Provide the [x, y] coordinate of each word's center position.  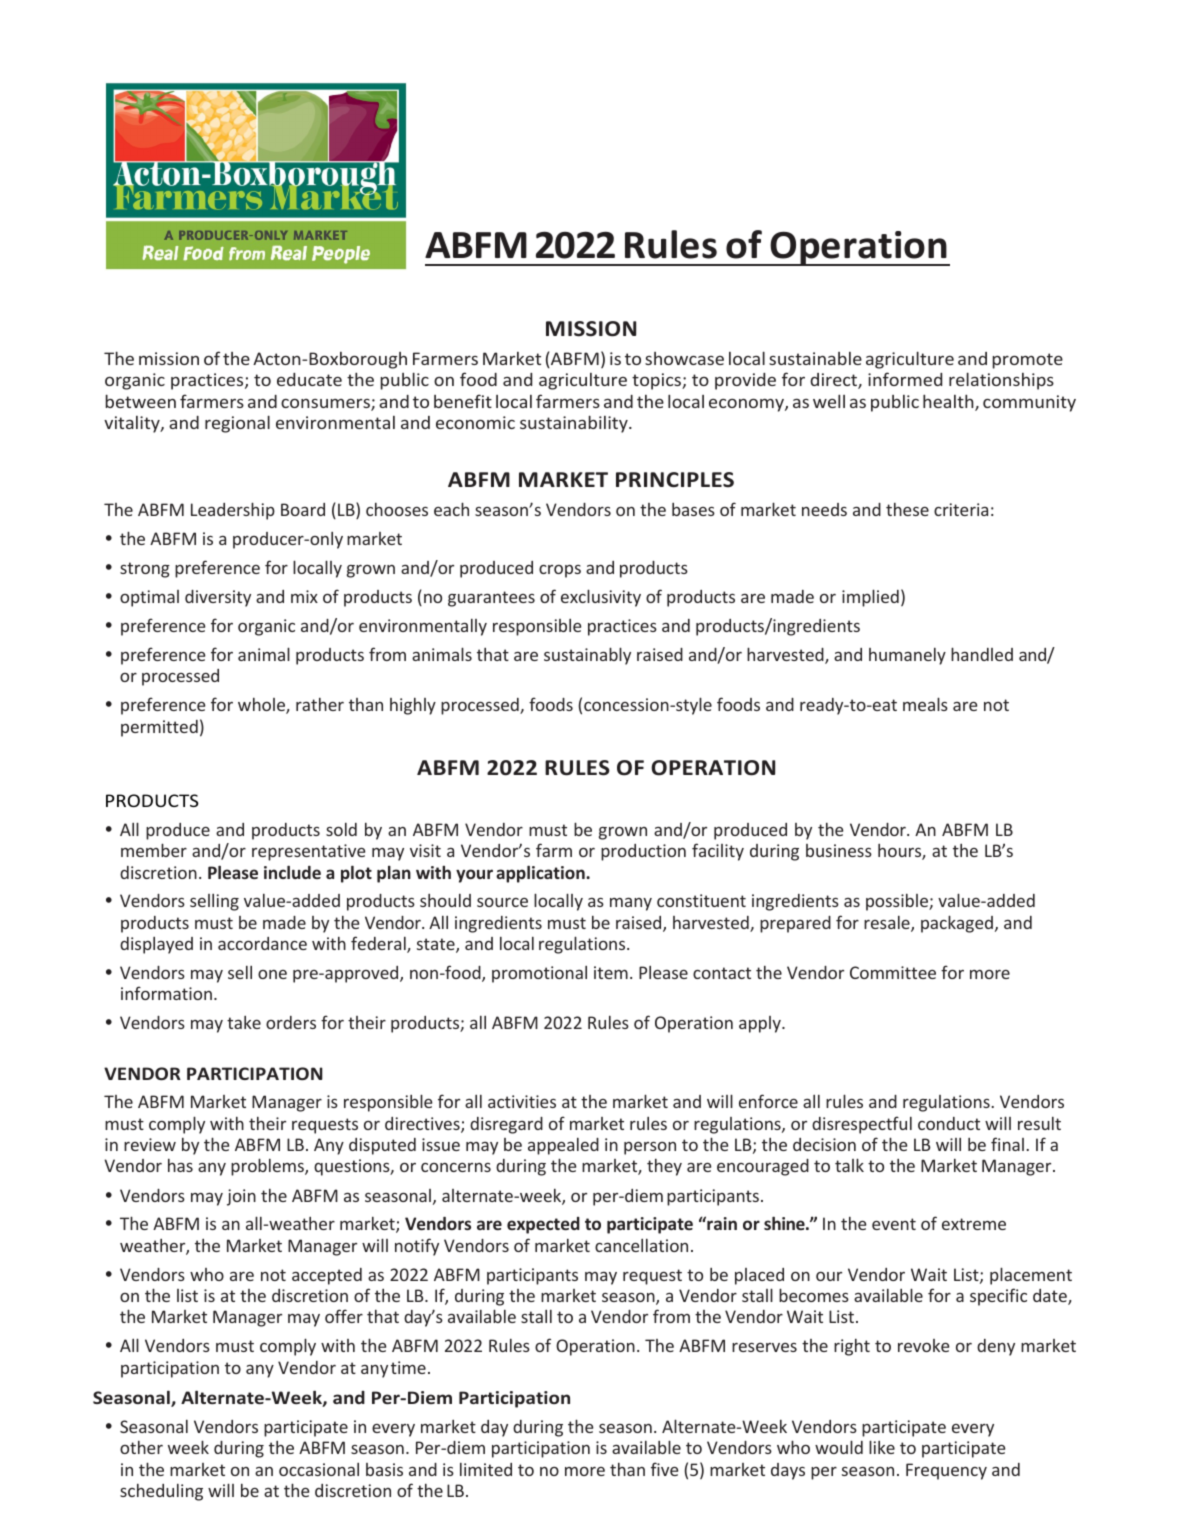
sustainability [575, 424]
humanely [907, 656]
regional [237, 424]
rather [320, 704]
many [631, 904]
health [949, 402]
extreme [974, 1224]
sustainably [587, 656]
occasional [319, 1469]
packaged [957, 924]
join [241, 1197]
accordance [262, 943]
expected [543, 1225]
